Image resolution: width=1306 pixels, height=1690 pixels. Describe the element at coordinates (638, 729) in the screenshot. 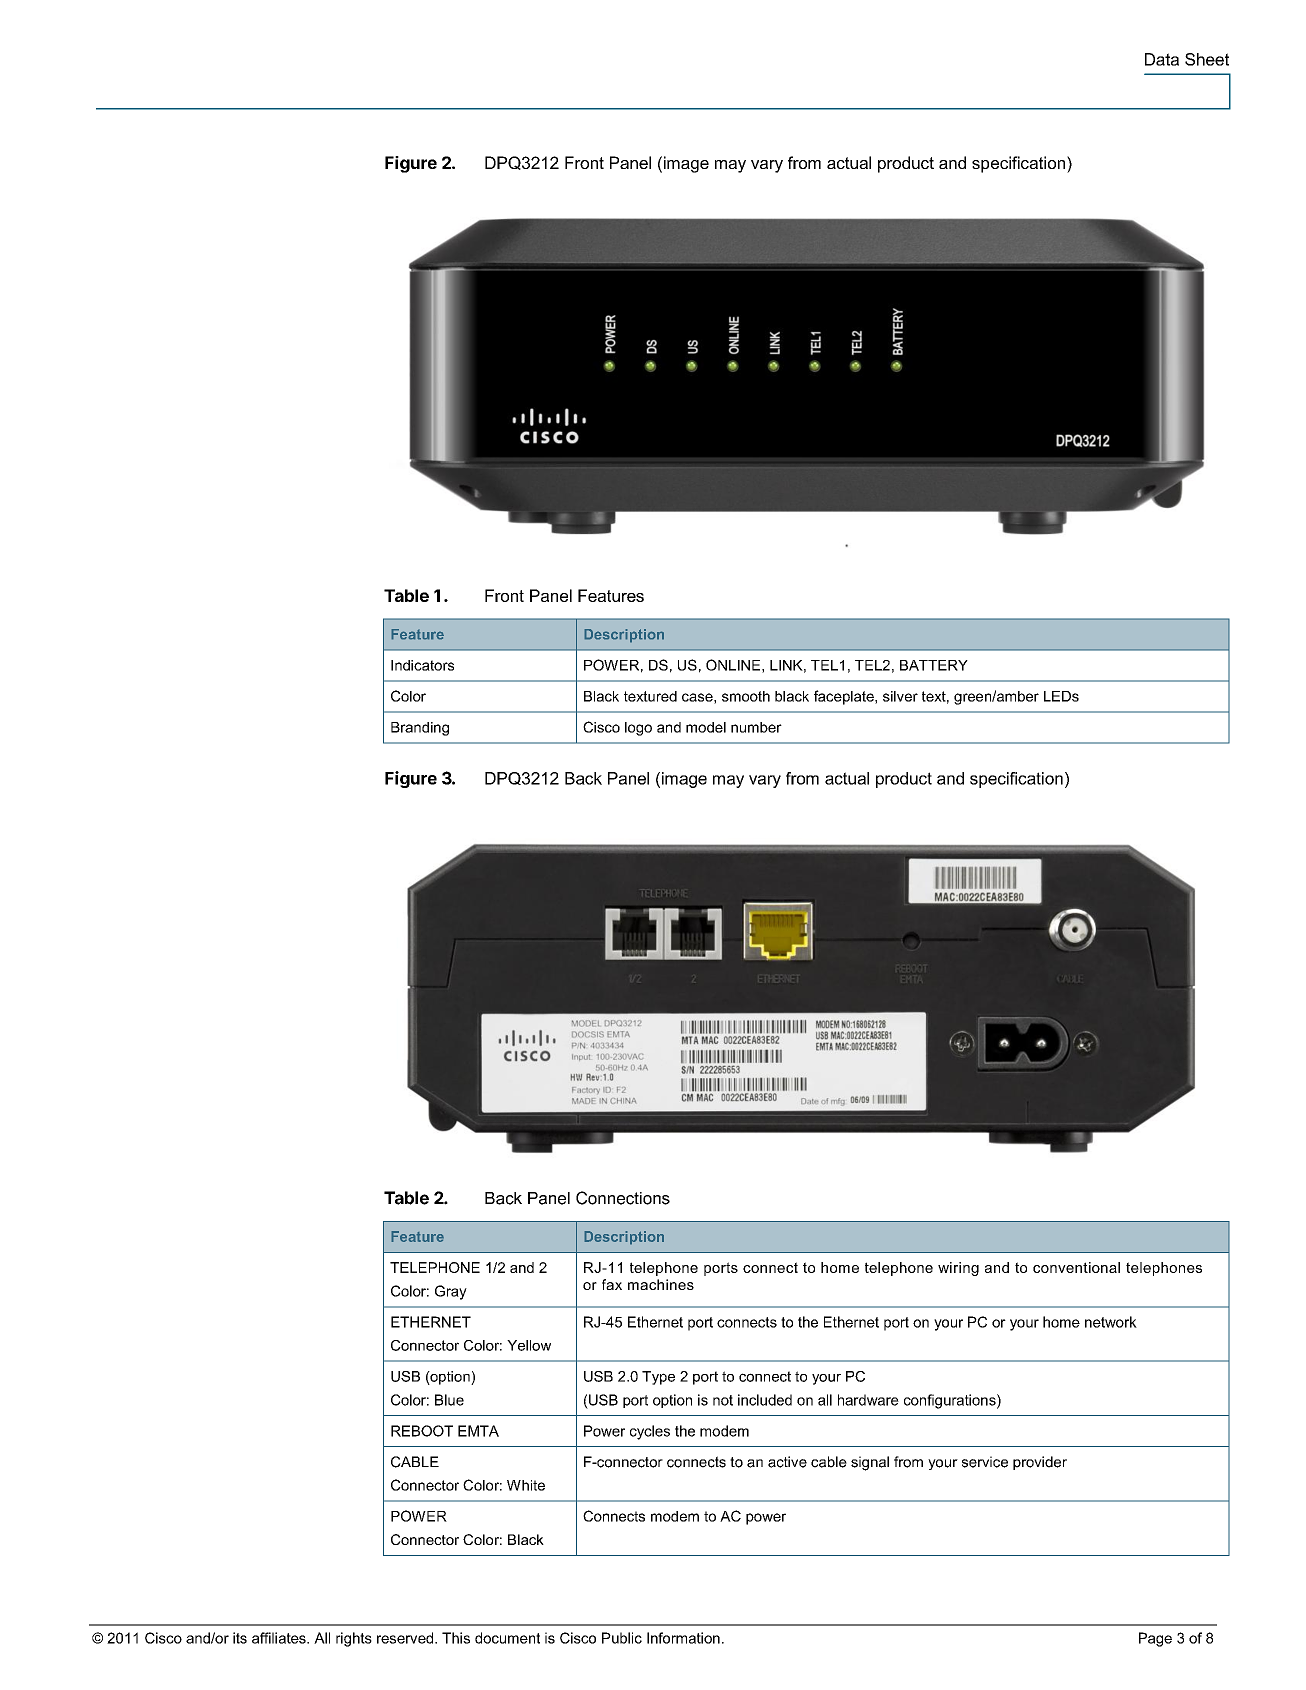

I see `logo` at that location.
